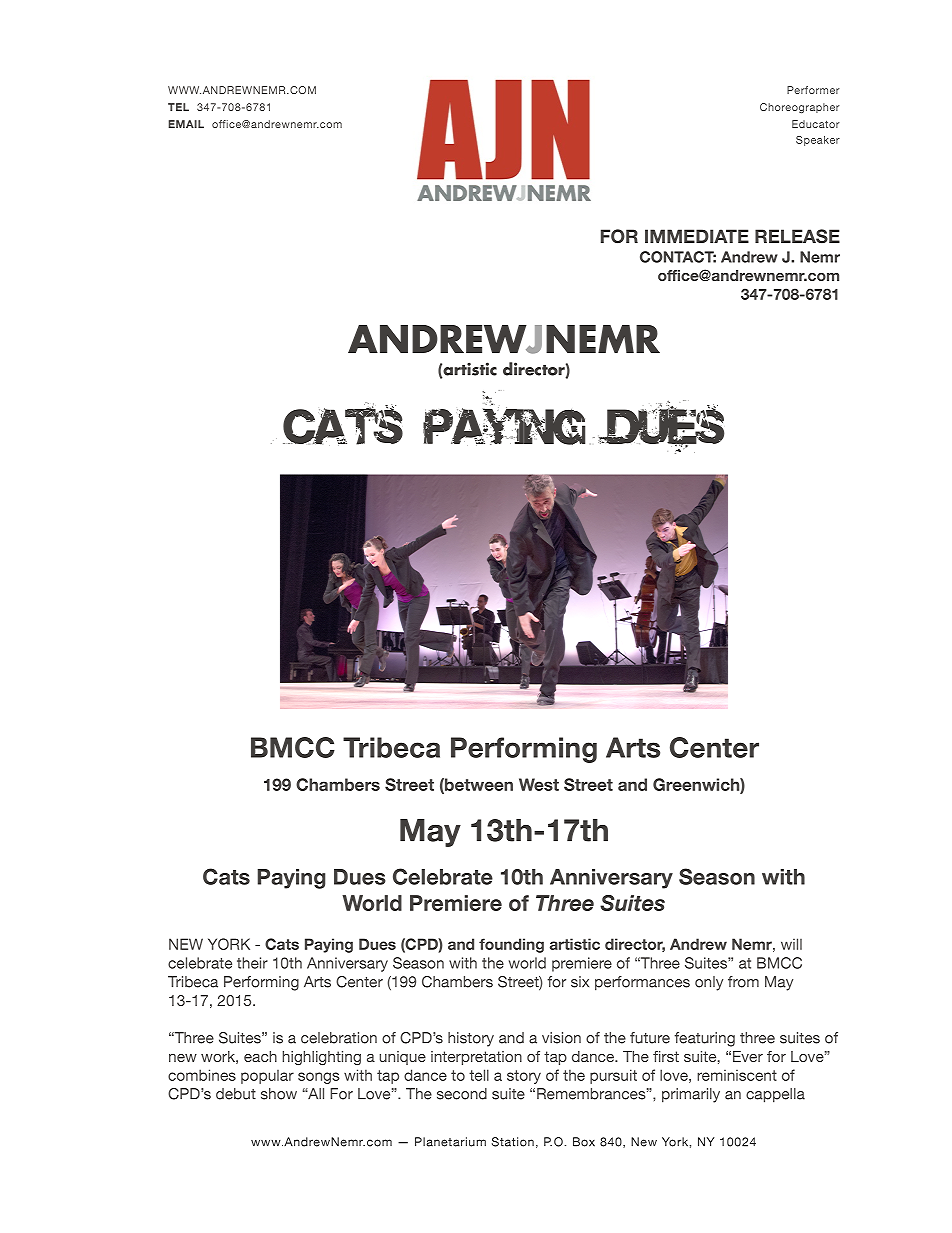 The image size is (952, 1233). I want to click on from, so click(743, 982).
